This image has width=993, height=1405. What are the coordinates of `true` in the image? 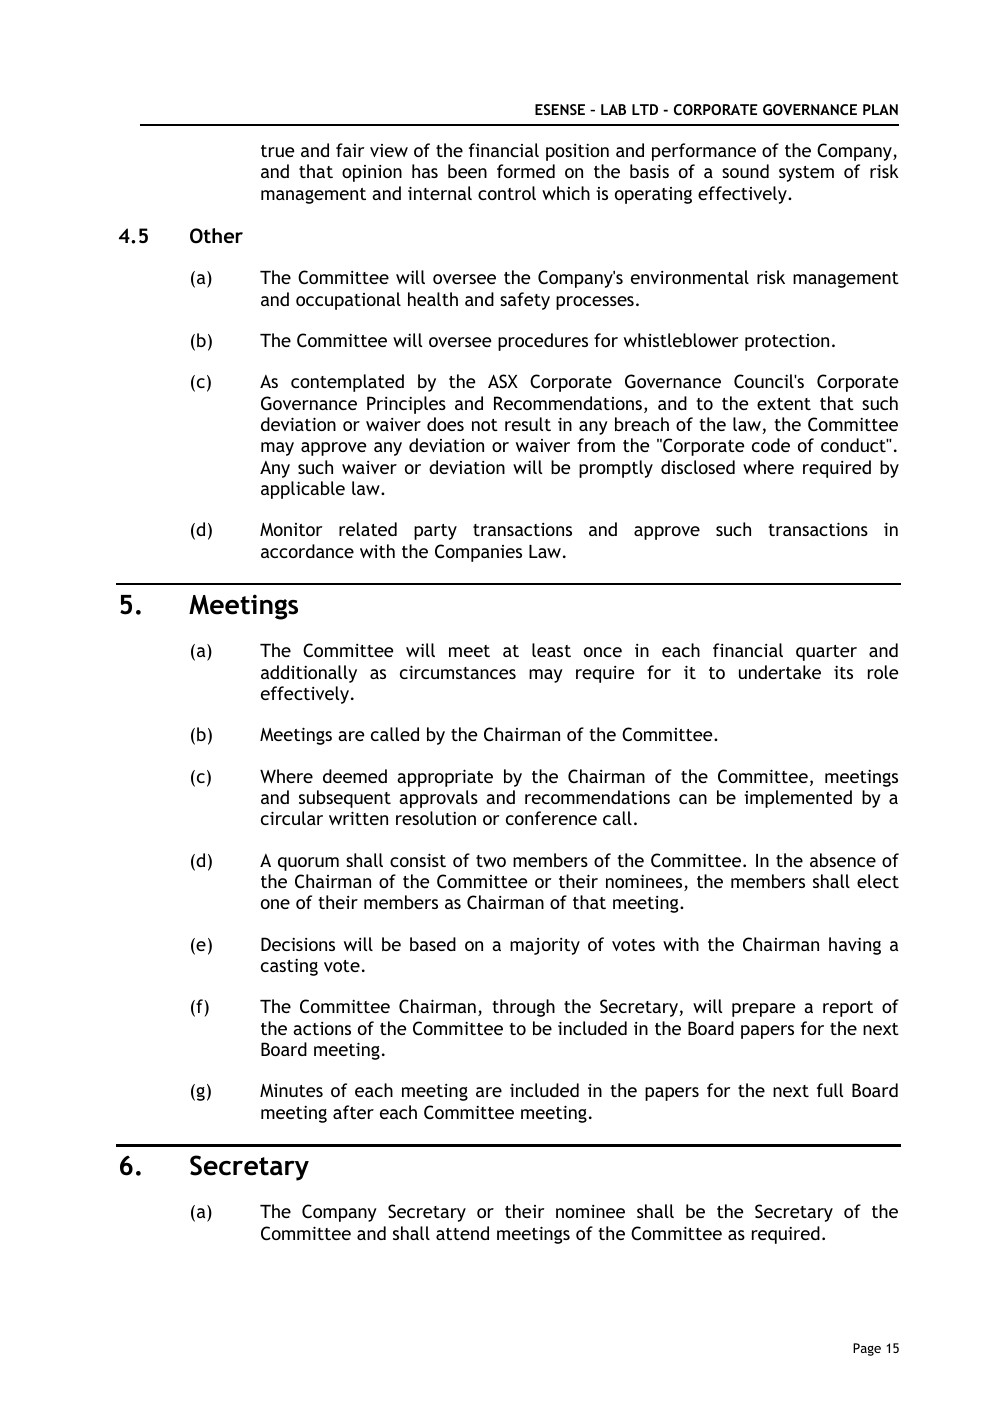 It's located at (277, 151).
